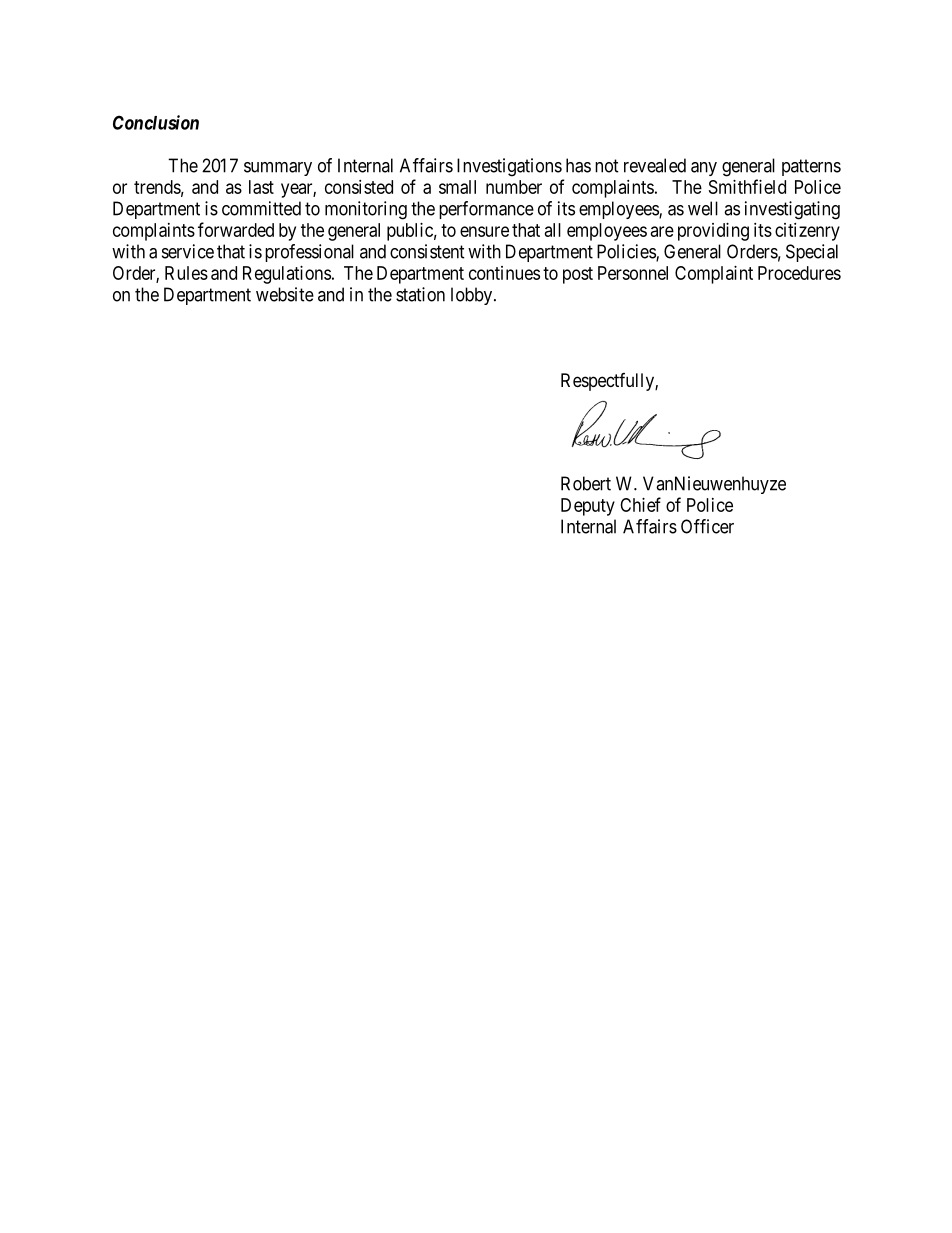  What do you see at coordinates (640, 504) in the page?
I see `Chief` at bounding box center [640, 504].
